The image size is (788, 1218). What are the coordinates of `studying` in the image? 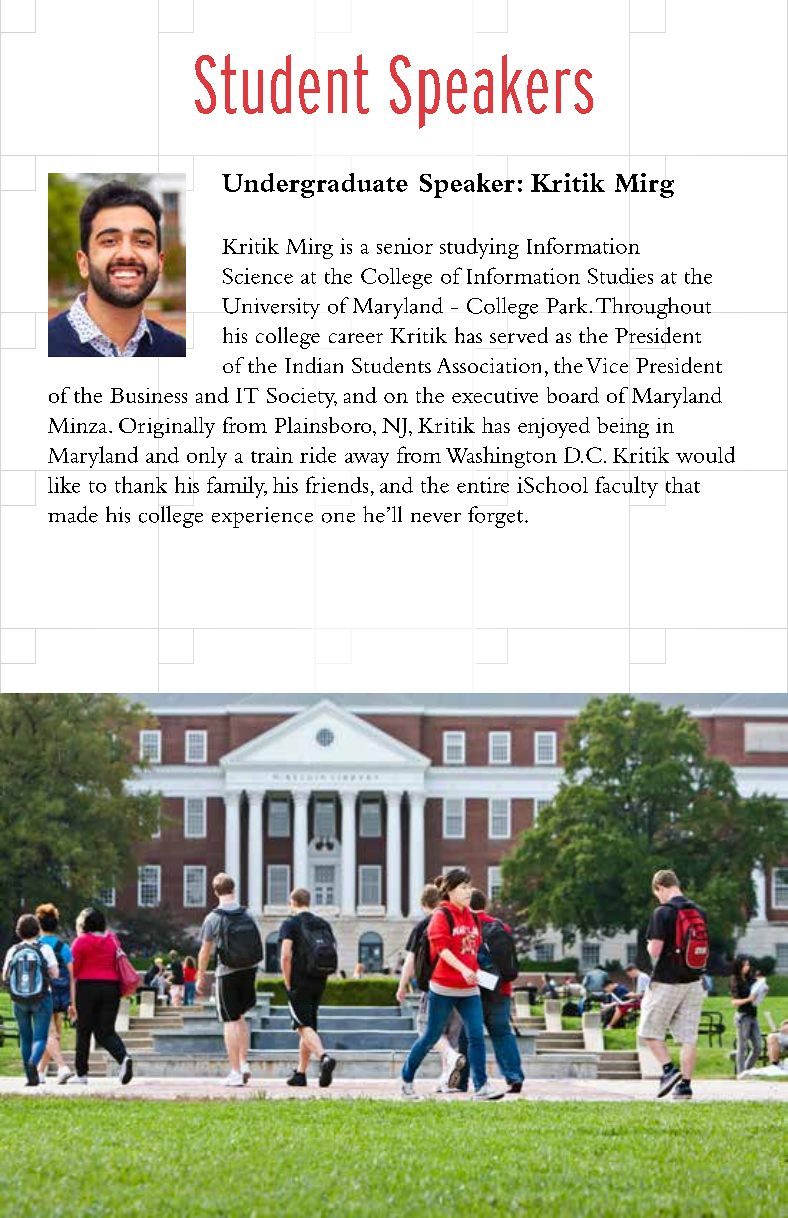 It's located at (479, 248).
